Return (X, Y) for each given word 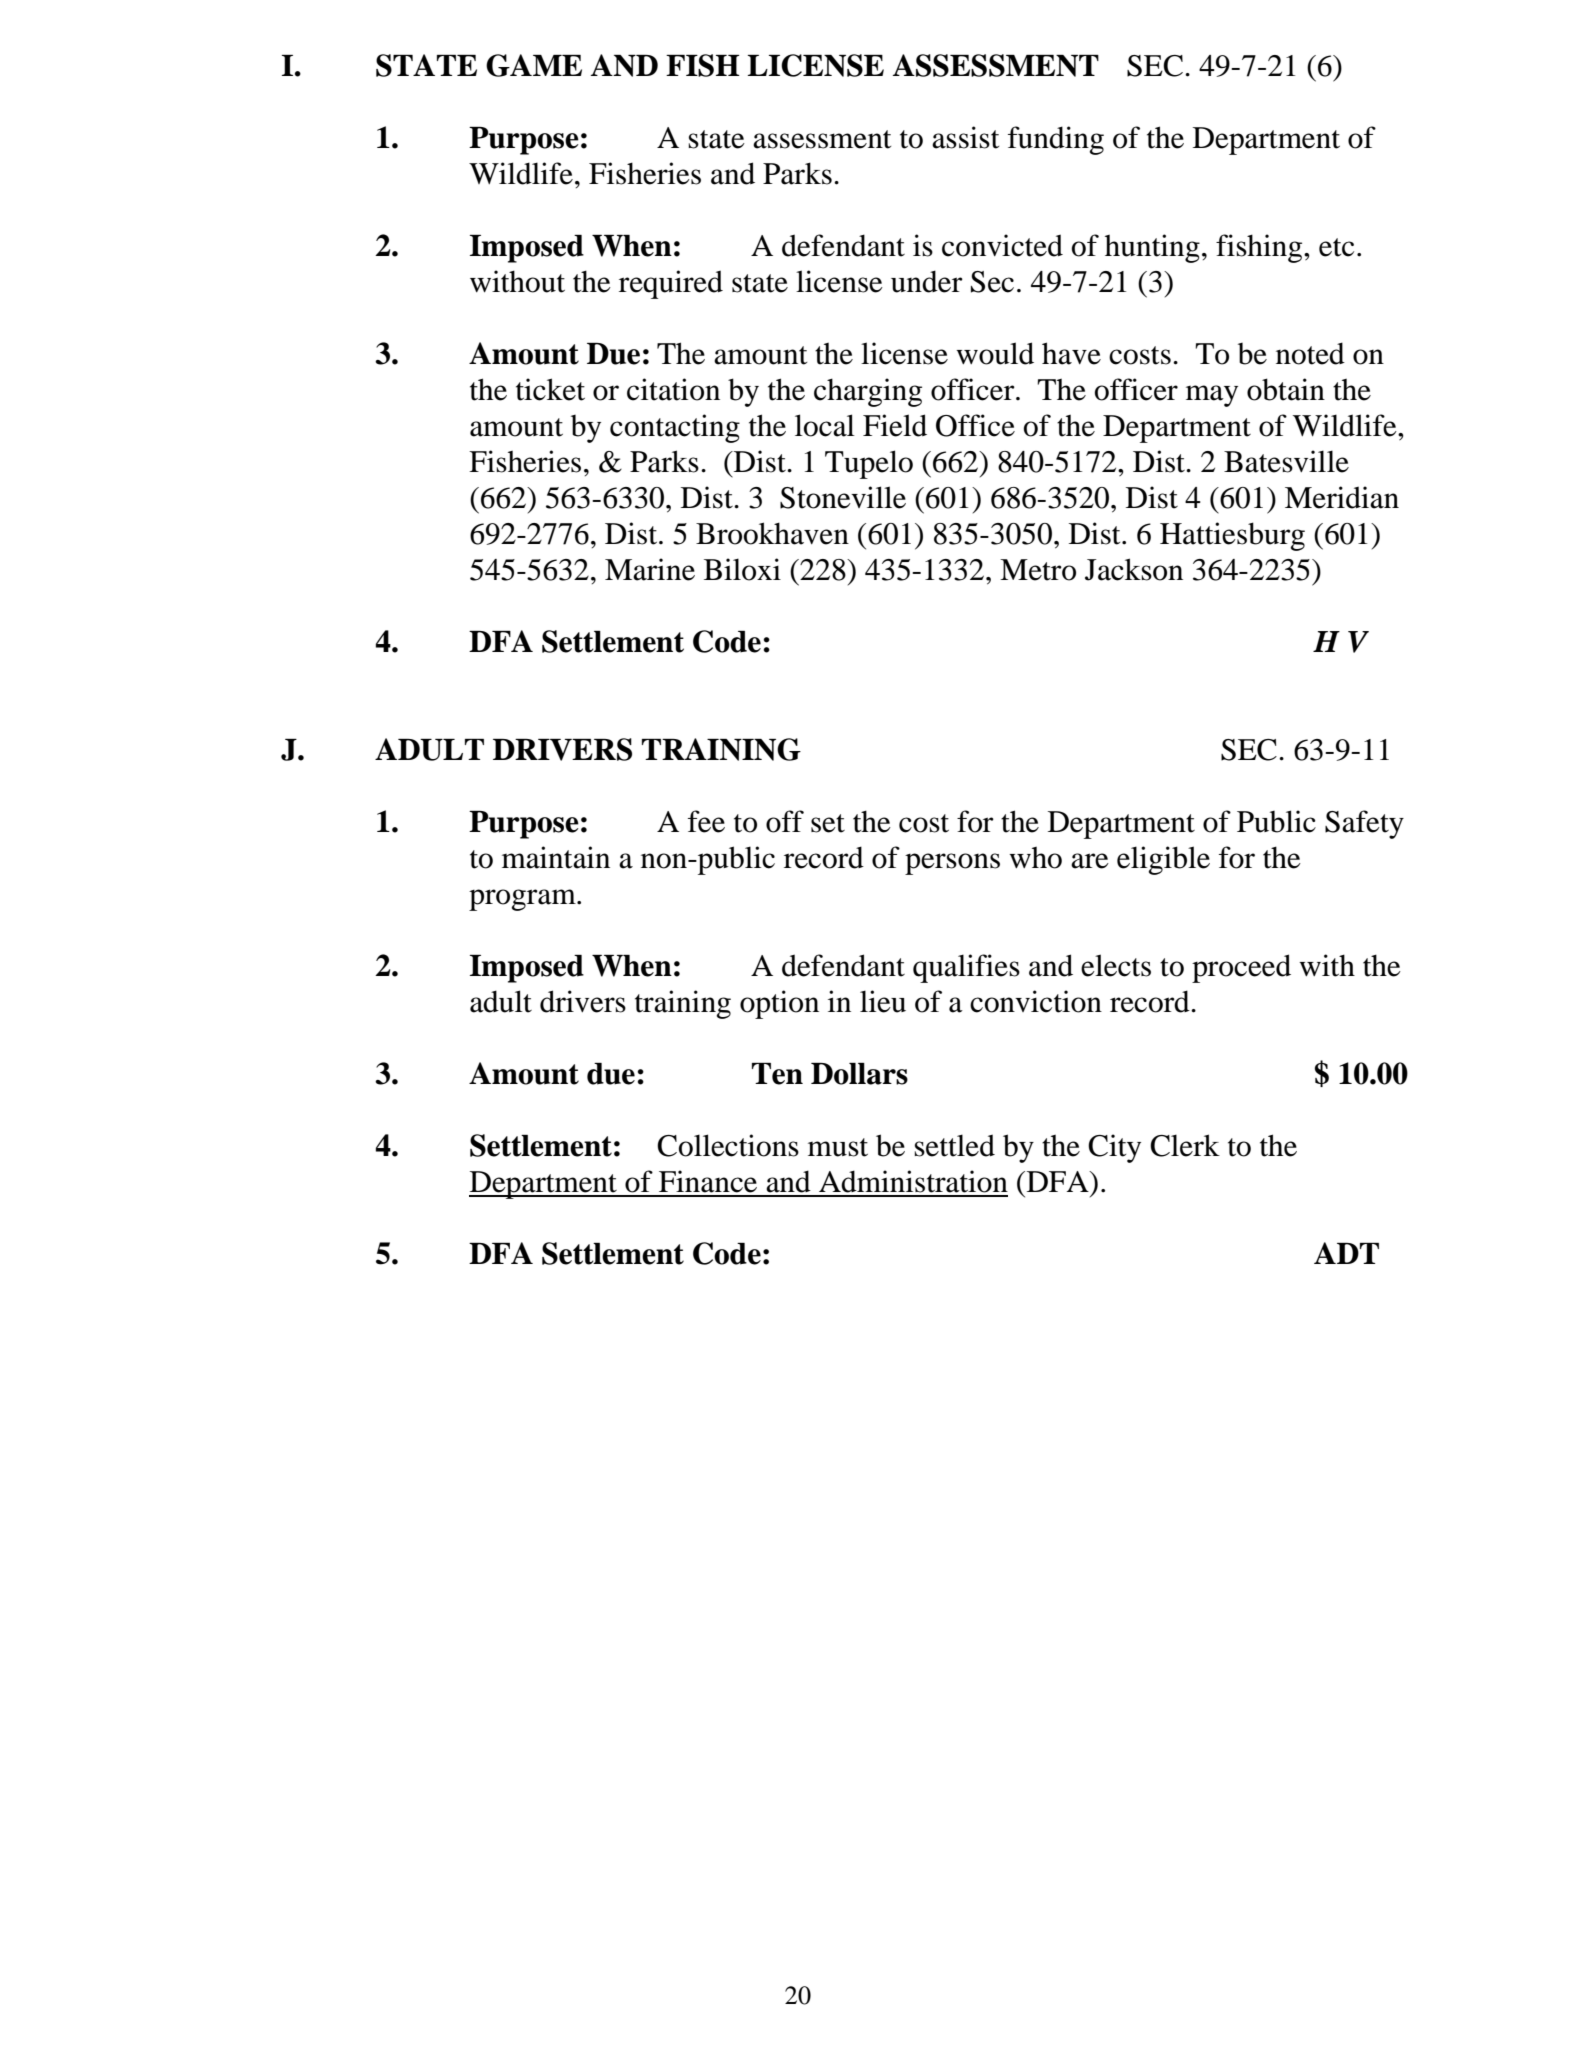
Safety (1364, 824)
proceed (1241, 968)
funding (1056, 140)
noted (1310, 353)
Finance (708, 1181)
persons (952, 864)
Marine (650, 569)
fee (706, 821)
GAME (534, 65)
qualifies (966, 968)
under (927, 281)
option (779, 1004)
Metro (1038, 570)
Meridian (1342, 497)
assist (965, 137)
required (671, 284)
